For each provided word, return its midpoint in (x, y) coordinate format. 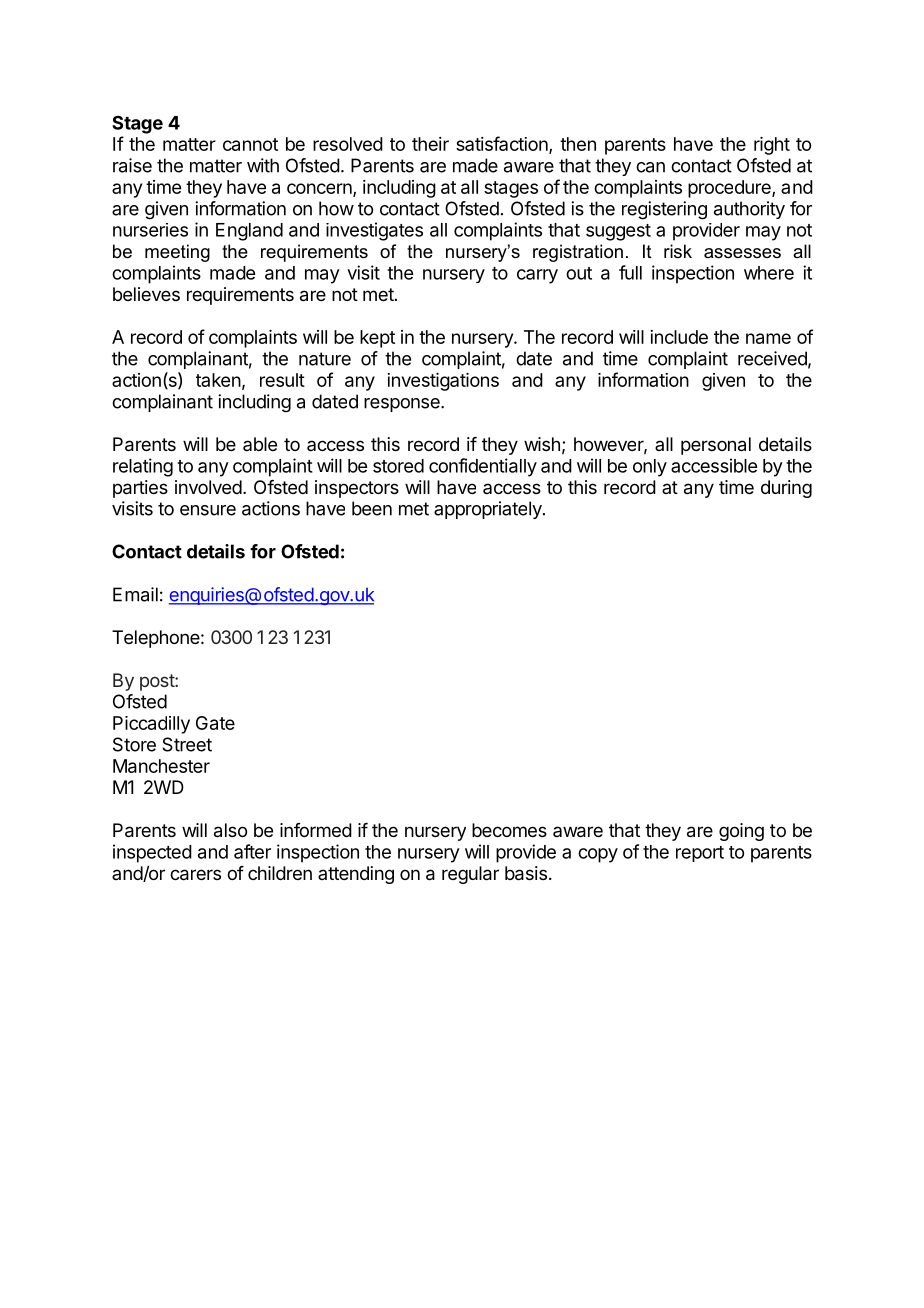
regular (470, 875)
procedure (730, 189)
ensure (208, 510)
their (430, 144)
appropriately (489, 510)
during (786, 489)
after (252, 851)
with (263, 165)
